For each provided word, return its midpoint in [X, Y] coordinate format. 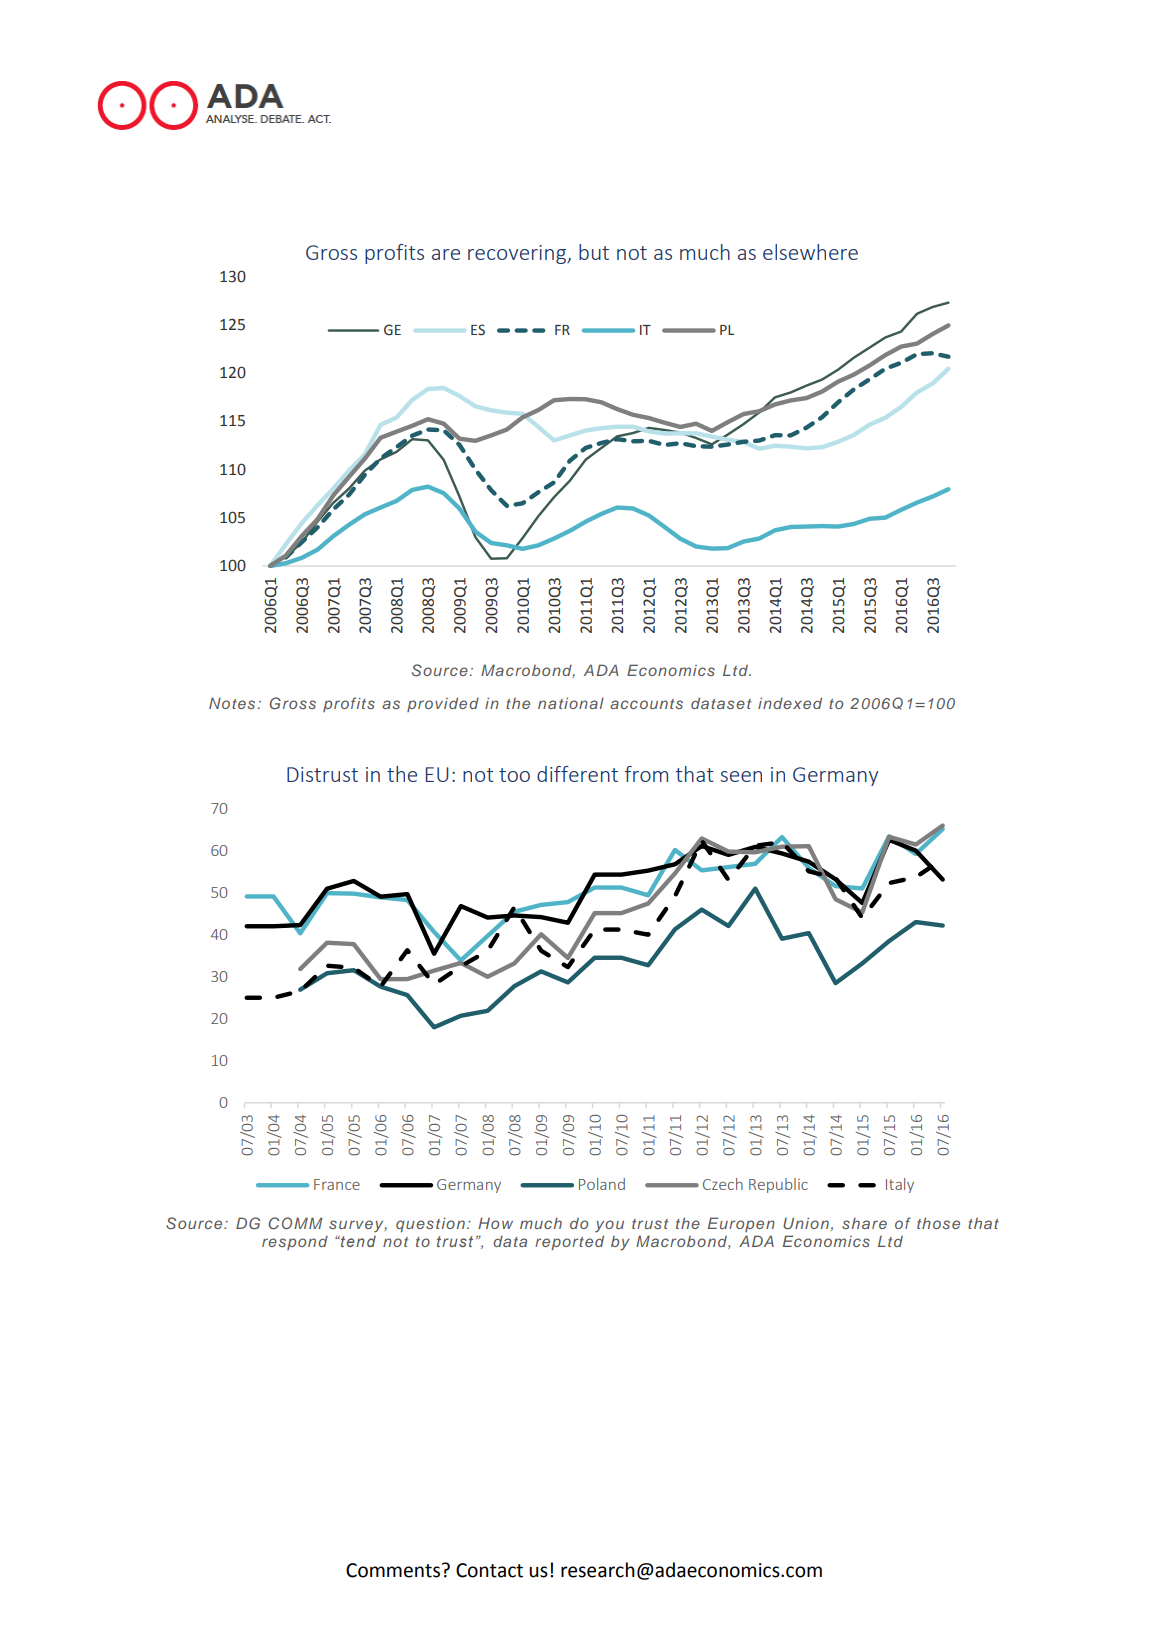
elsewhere [810, 252]
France [337, 1184]
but [594, 252]
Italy [900, 1185]
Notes [232, 703]
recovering [518, 254]
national [571, 703]
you [609, 1226]
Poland [602, 1184]
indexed [790, 703]
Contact [489, 1570]
